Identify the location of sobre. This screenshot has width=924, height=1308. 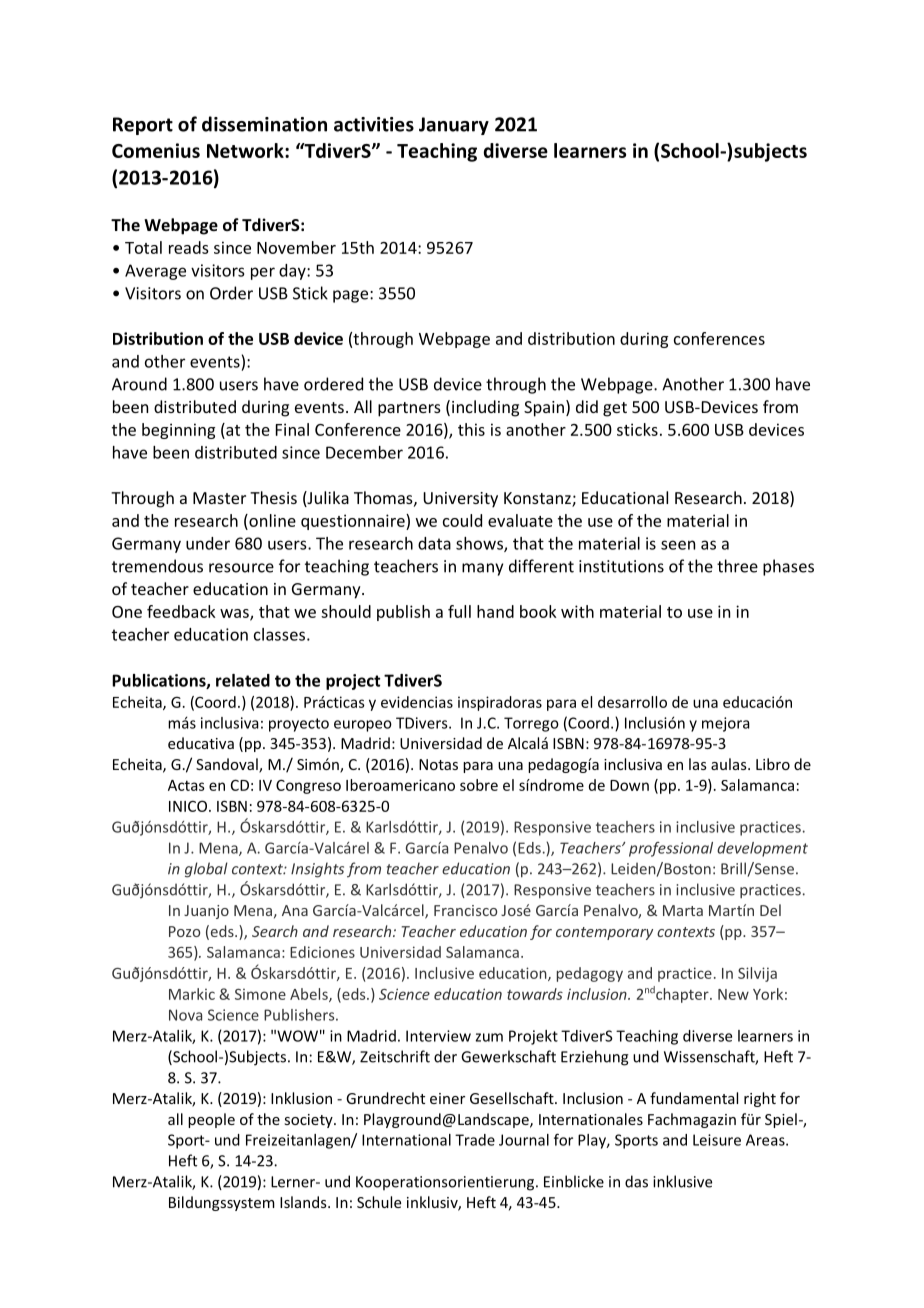
(479, 785).
